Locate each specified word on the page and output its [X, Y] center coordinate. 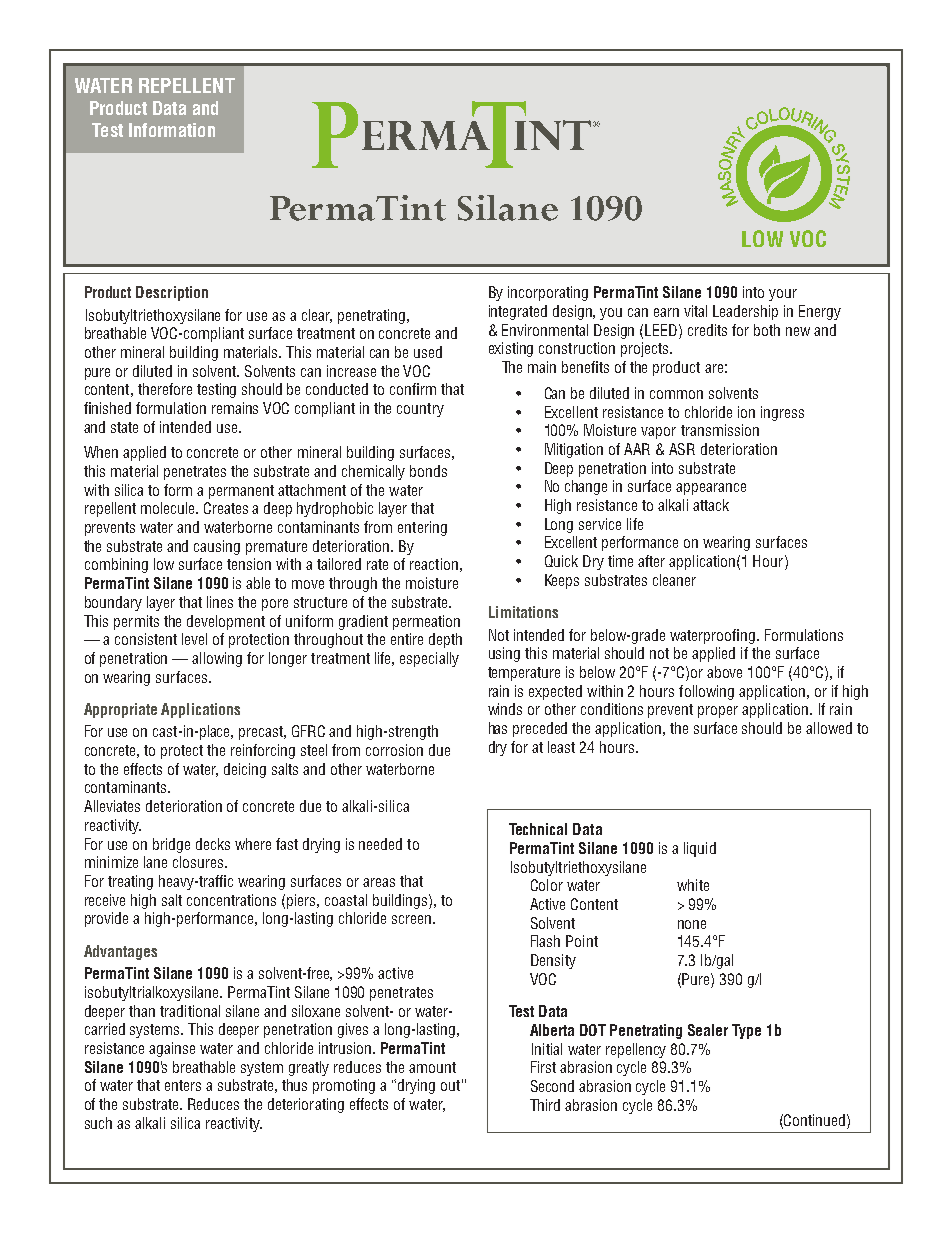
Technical [538, 829]
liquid [700, 849]
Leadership [745, 312]
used [428, 352]
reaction [434, 564]
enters [183, 1085]
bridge [171, 845]
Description [172, 293]
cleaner [674, 580]
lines [220, 602]
